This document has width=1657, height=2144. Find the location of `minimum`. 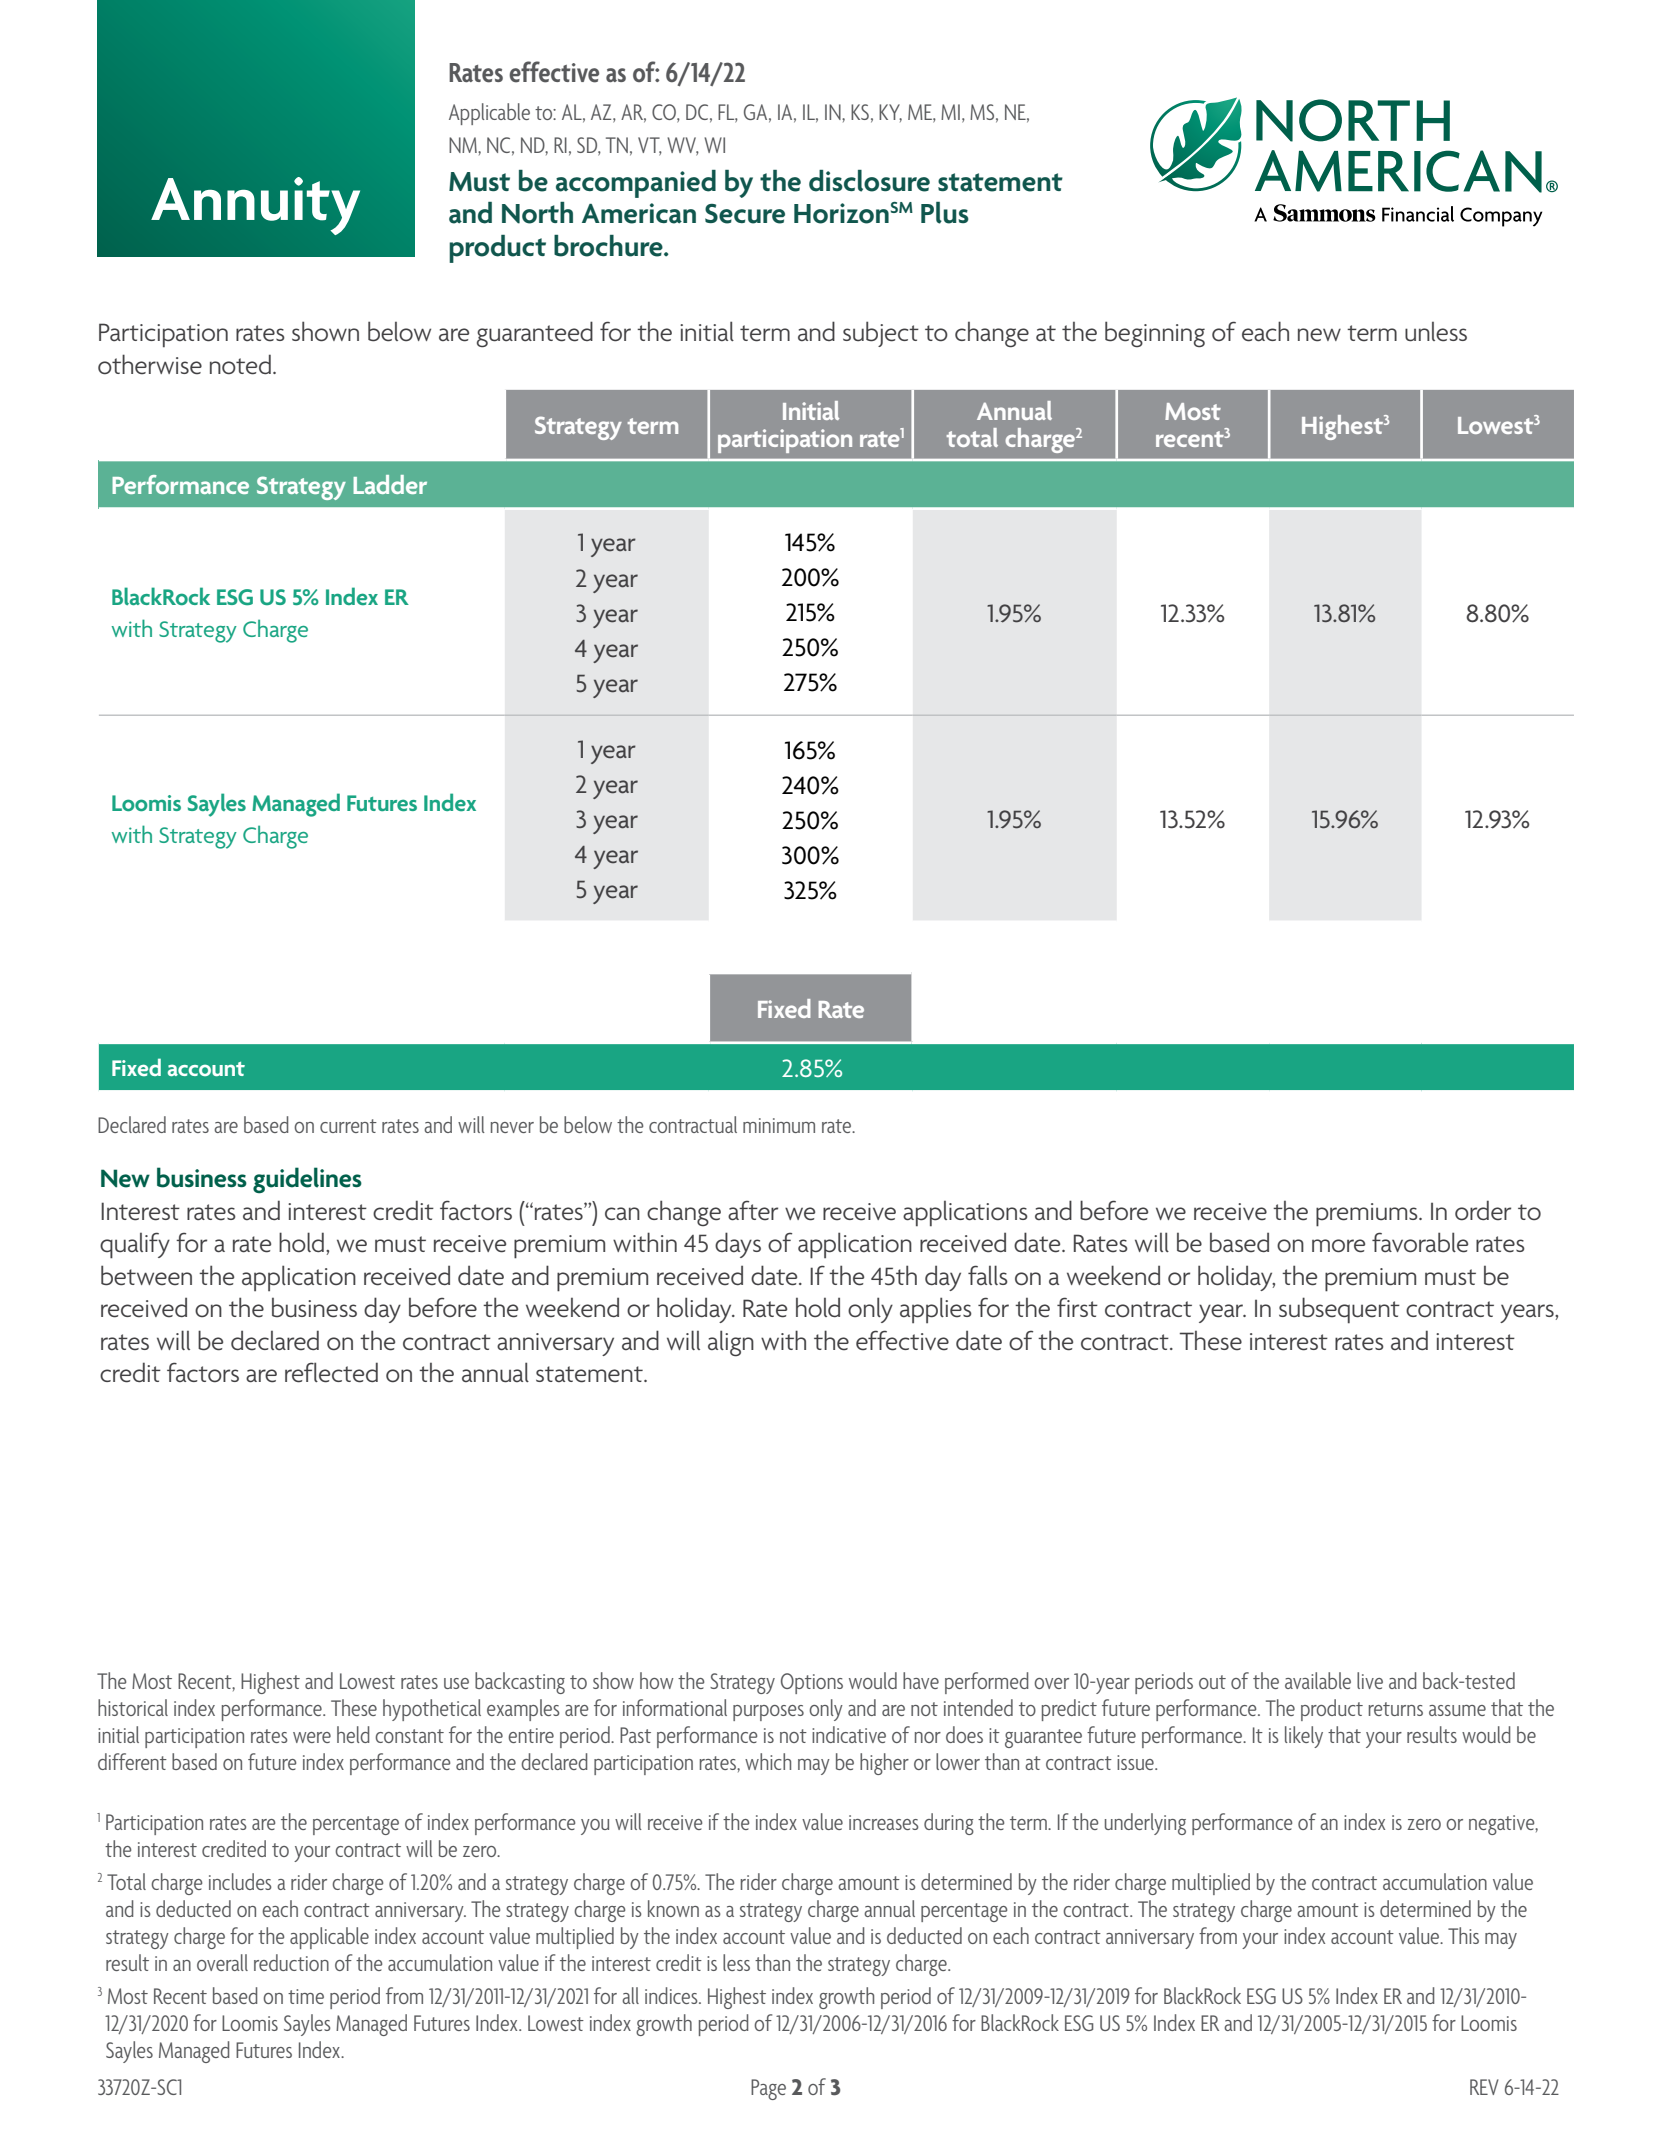

minimum is located at coordinates (779, 1125).
